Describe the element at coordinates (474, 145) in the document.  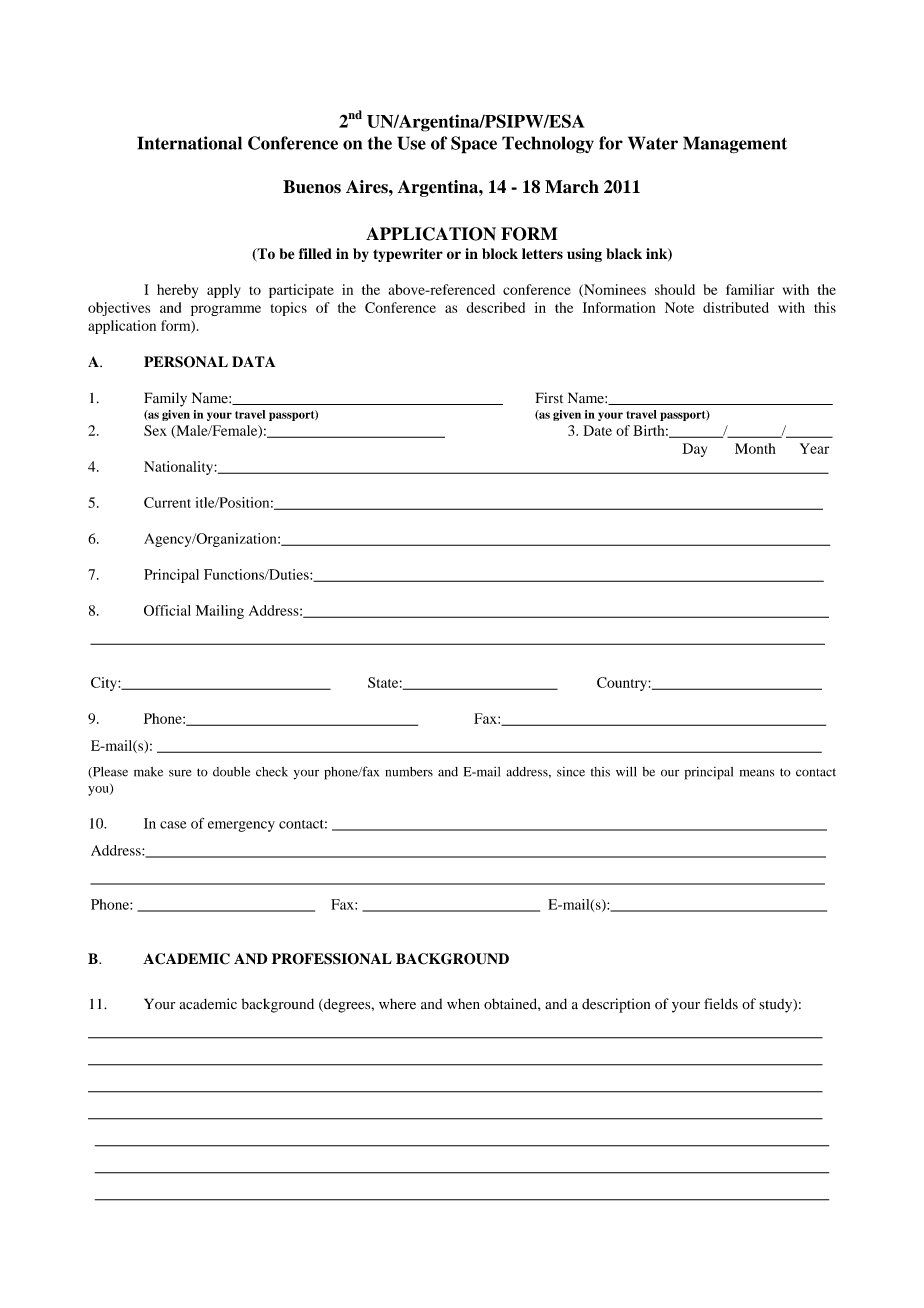
I see `Space` at that location.
